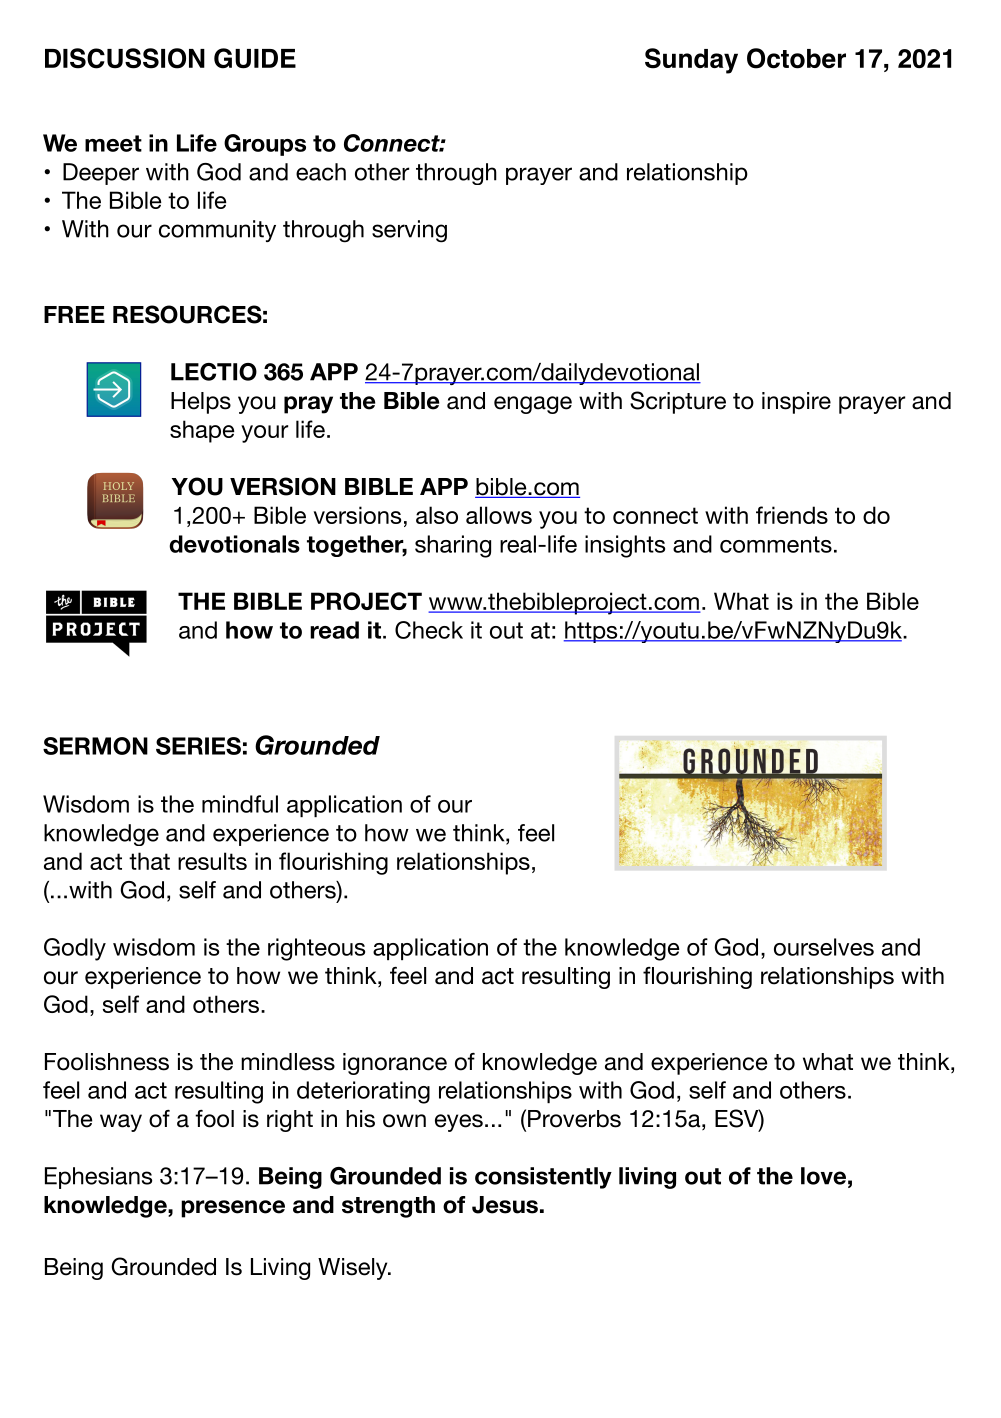 This screenshot has width=1001, height=1418. What do you see at coordinates (505, 1205) in the screenshot?
I see `Jesus` at bounding box center [505, 1205].
